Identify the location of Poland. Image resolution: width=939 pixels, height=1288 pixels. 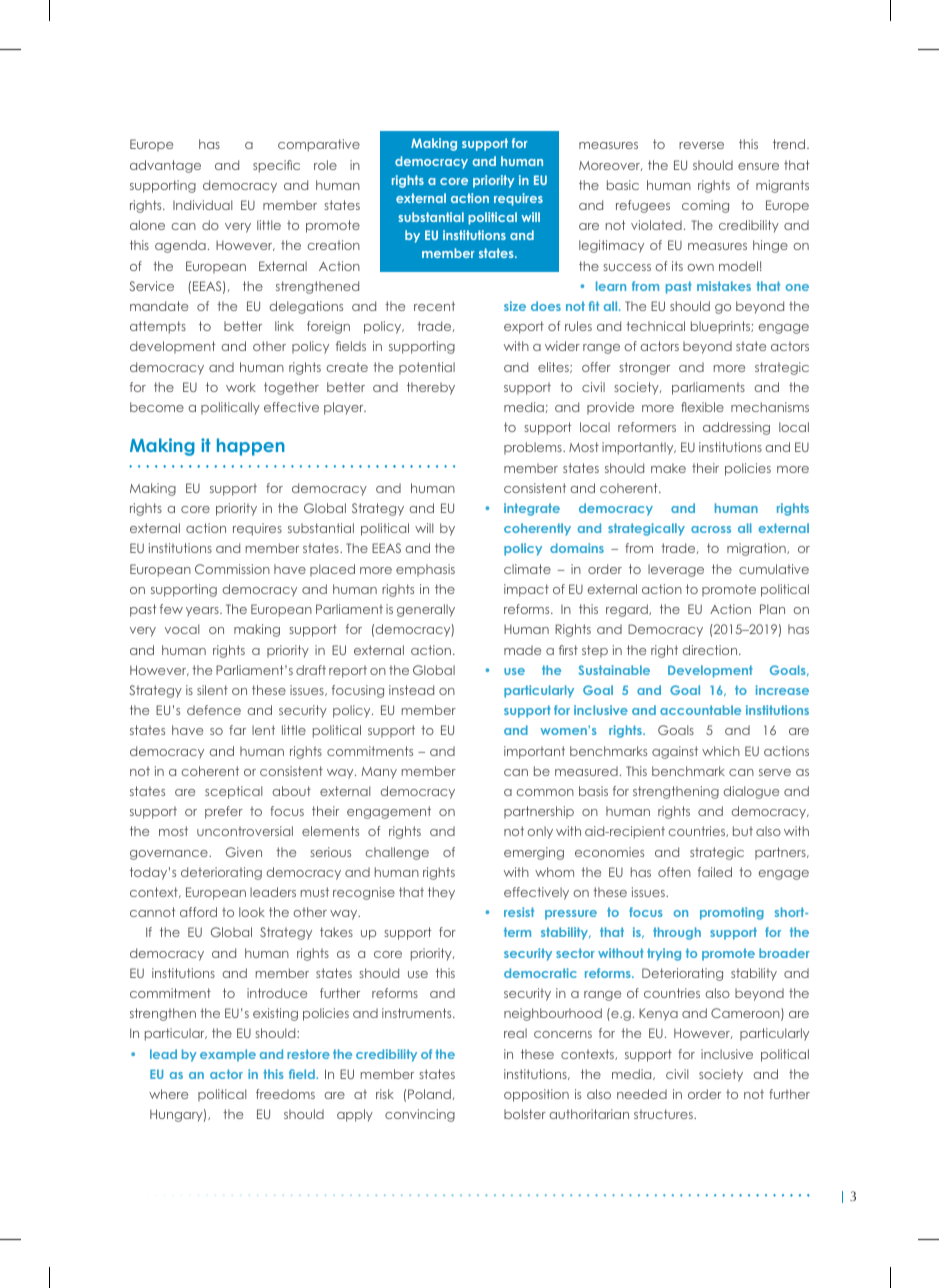
(429, 1094).
